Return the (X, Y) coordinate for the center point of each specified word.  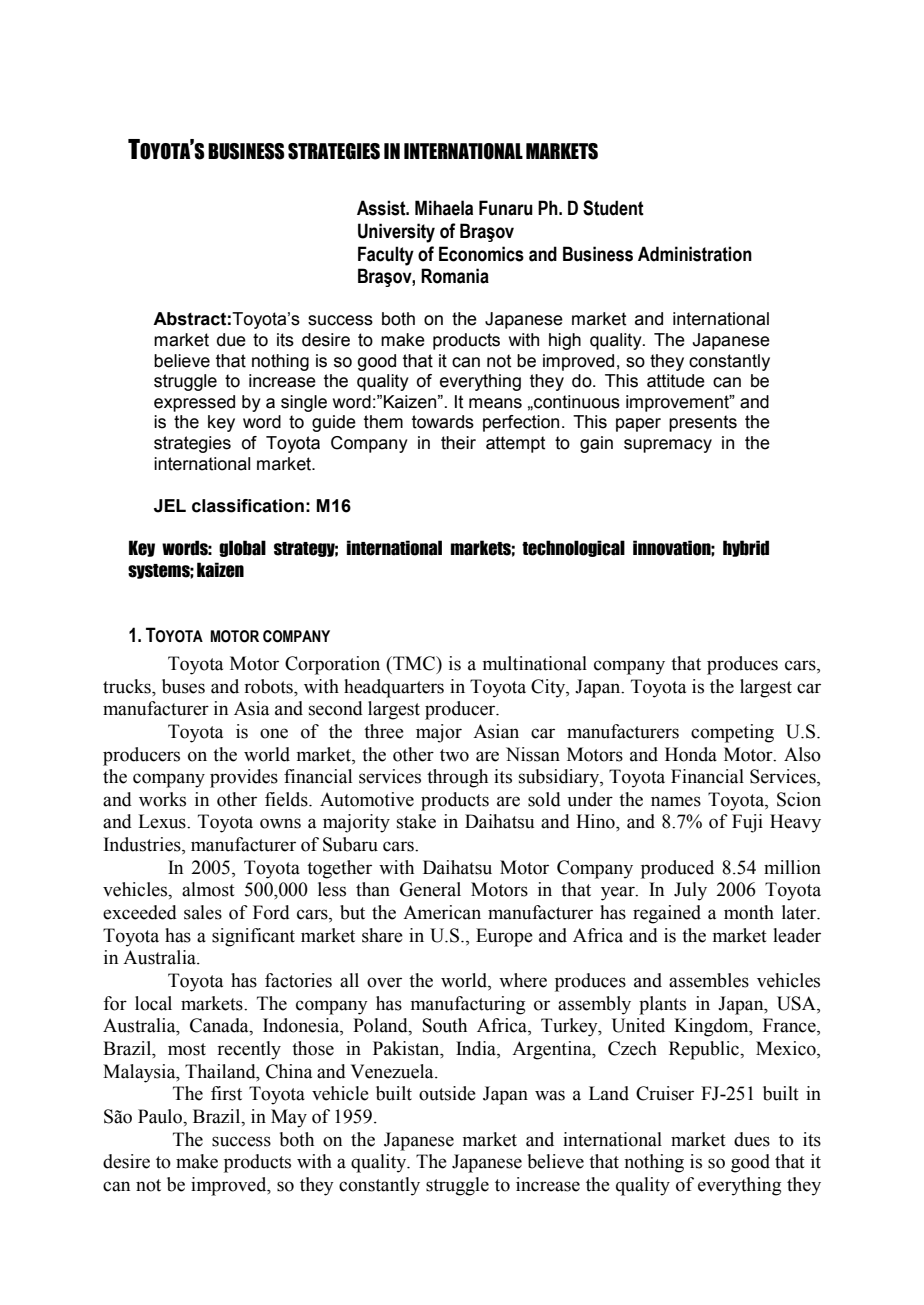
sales (203, 912)
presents (703, 423)
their (458, 443)
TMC (414, 664)
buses (183, 686)
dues (752, 1139)
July (690, 891)
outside (447, 1093)
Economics (481, 254)
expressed (194, 403)
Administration (695, 254)
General (430, 889)
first (226, 1093)
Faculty (386, 256)
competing (732, 733)
